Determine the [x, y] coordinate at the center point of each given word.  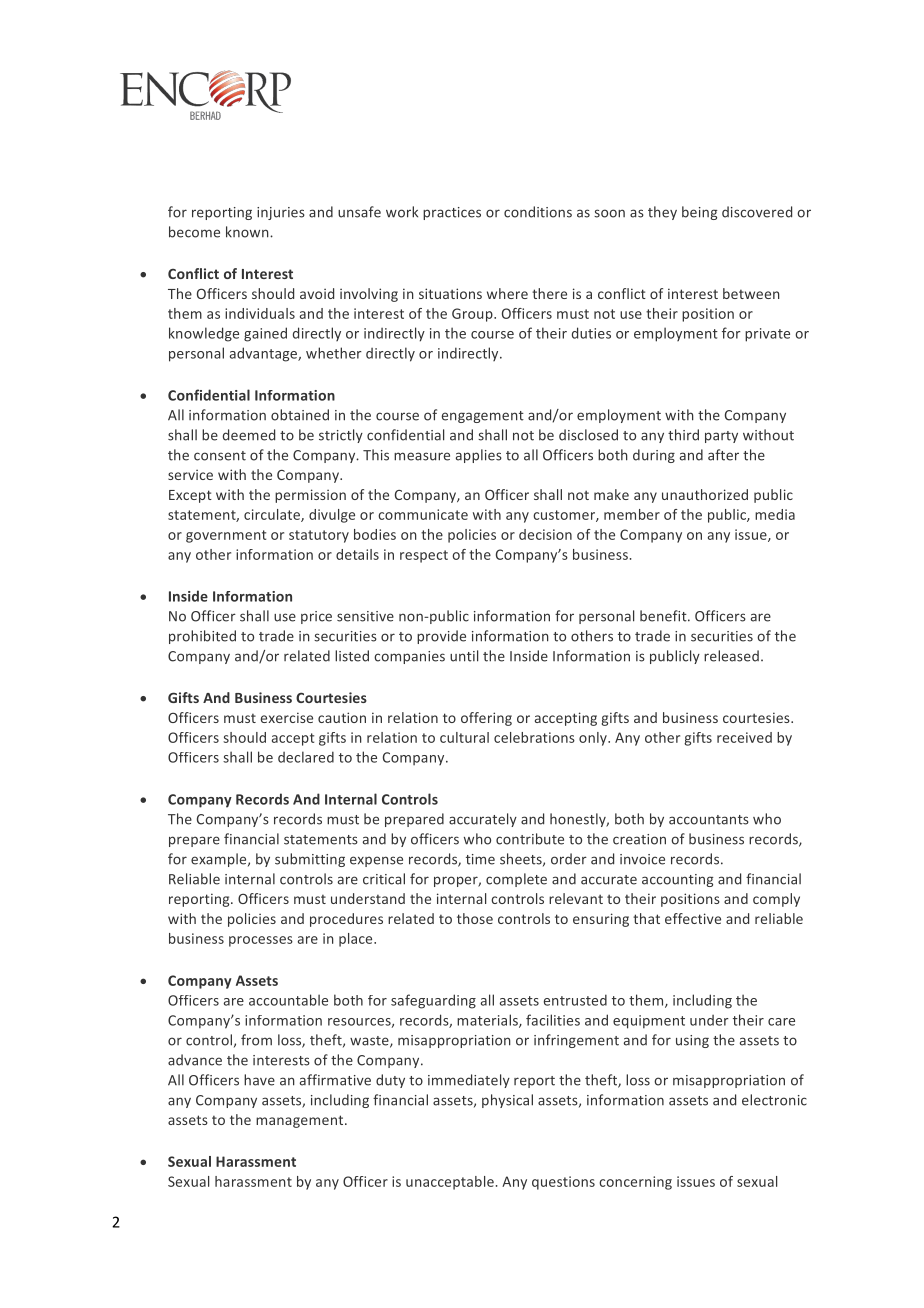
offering [486, 719]
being [699, 213]
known [248, 232]
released [731, 656]
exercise [287, 717]
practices [452, 213]
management [301, 1121]
